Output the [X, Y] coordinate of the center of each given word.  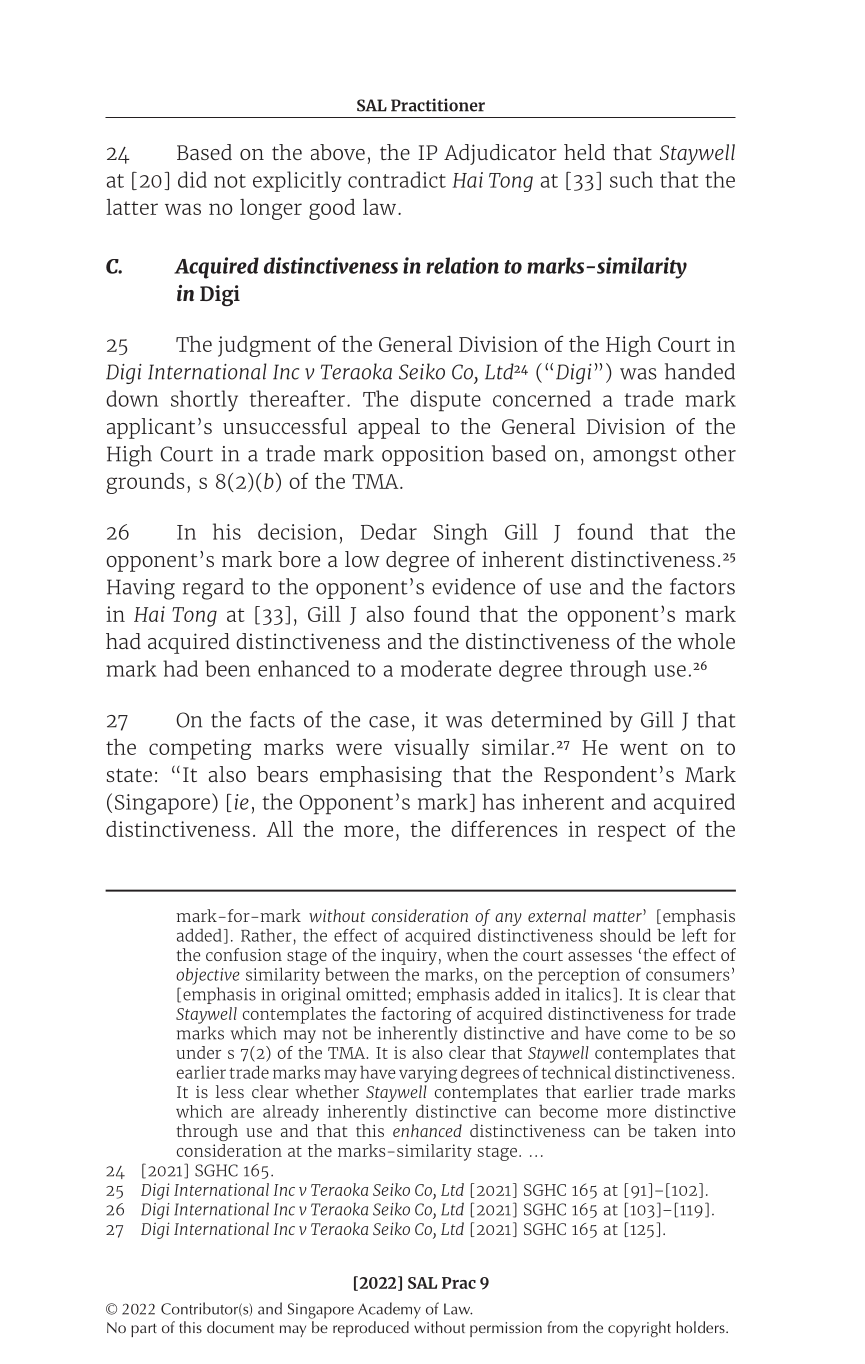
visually [431, 749]
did [192, 179]
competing [200, 749]
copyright [639, 1329]
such [631, 179]
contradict [397, 179]
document [240, 1327]
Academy [389, 1310]
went [644, 748]
